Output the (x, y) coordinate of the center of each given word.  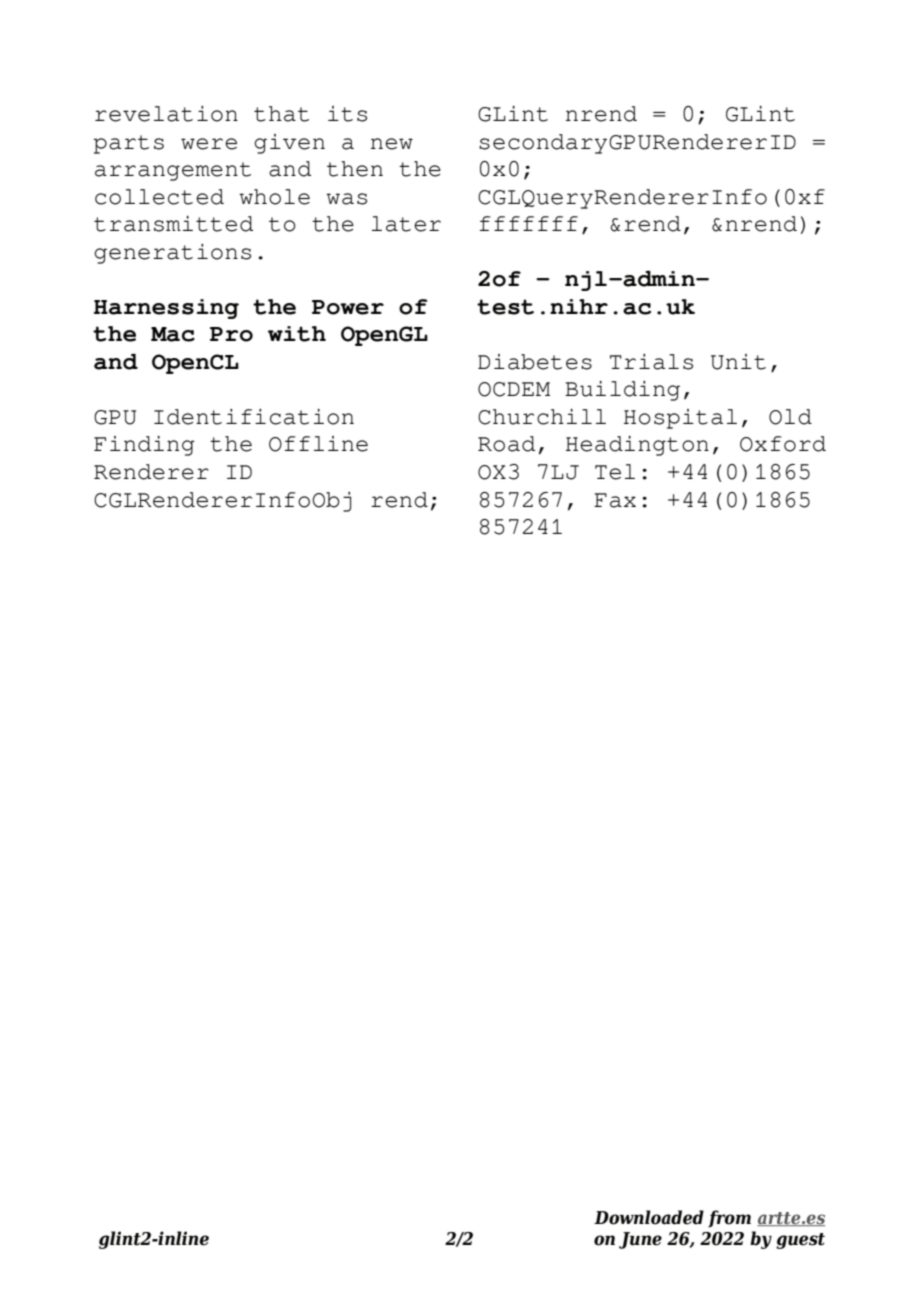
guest (800, 1241)
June (640, 1240)
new (392, 144)
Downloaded (649, 1217)
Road (506, 444)
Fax (615, 500)
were (209, 144)
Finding (144, 446)
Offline (318, 444)
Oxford (783, 444)
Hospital (680, 419)
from (729, 1219)
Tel (615, 472)
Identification (254, 417)
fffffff (529, 223)
